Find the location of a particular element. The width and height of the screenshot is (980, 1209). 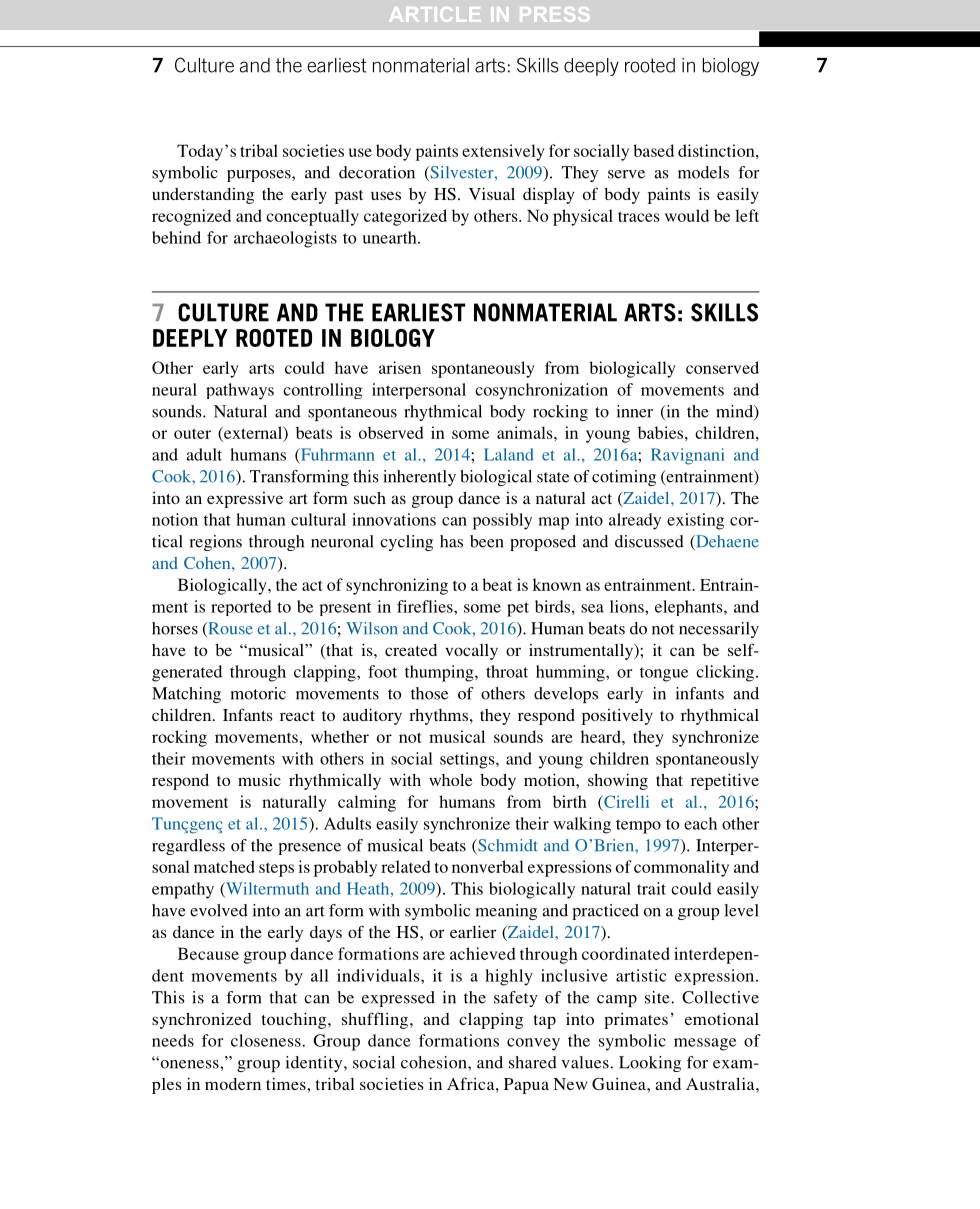

inherently is located at coordinates (419, 478).
